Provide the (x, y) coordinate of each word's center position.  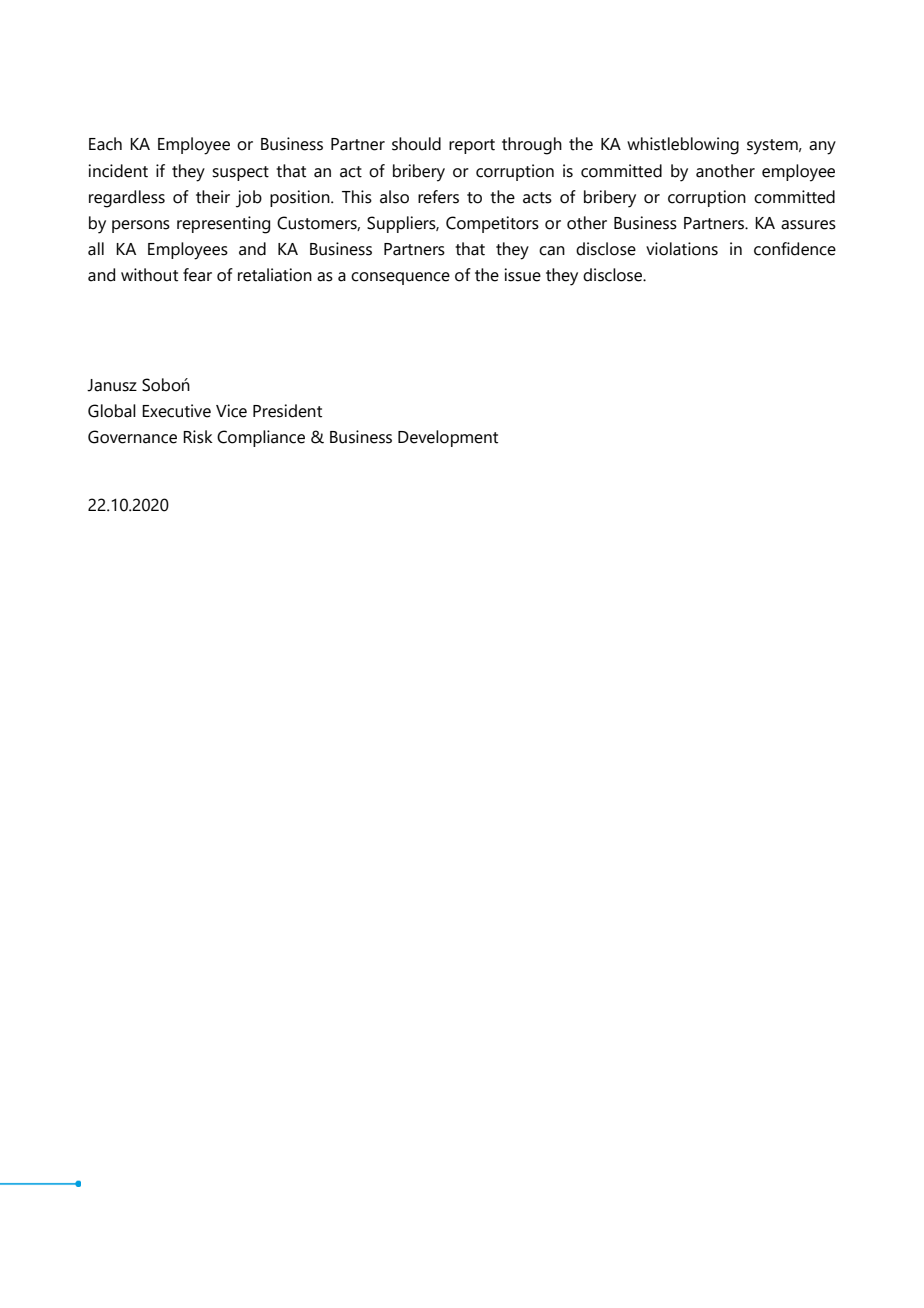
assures (808, 225)
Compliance (261, 438)
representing (223, 225)
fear (197, 275)
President (287, 411)
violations (682, 249)
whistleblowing (683, 146)
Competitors (492, 224)
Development (448, 438)
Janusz (112, 385)
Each (105, 144)
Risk (198, 437)
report (472, 146)
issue (522, 275)
